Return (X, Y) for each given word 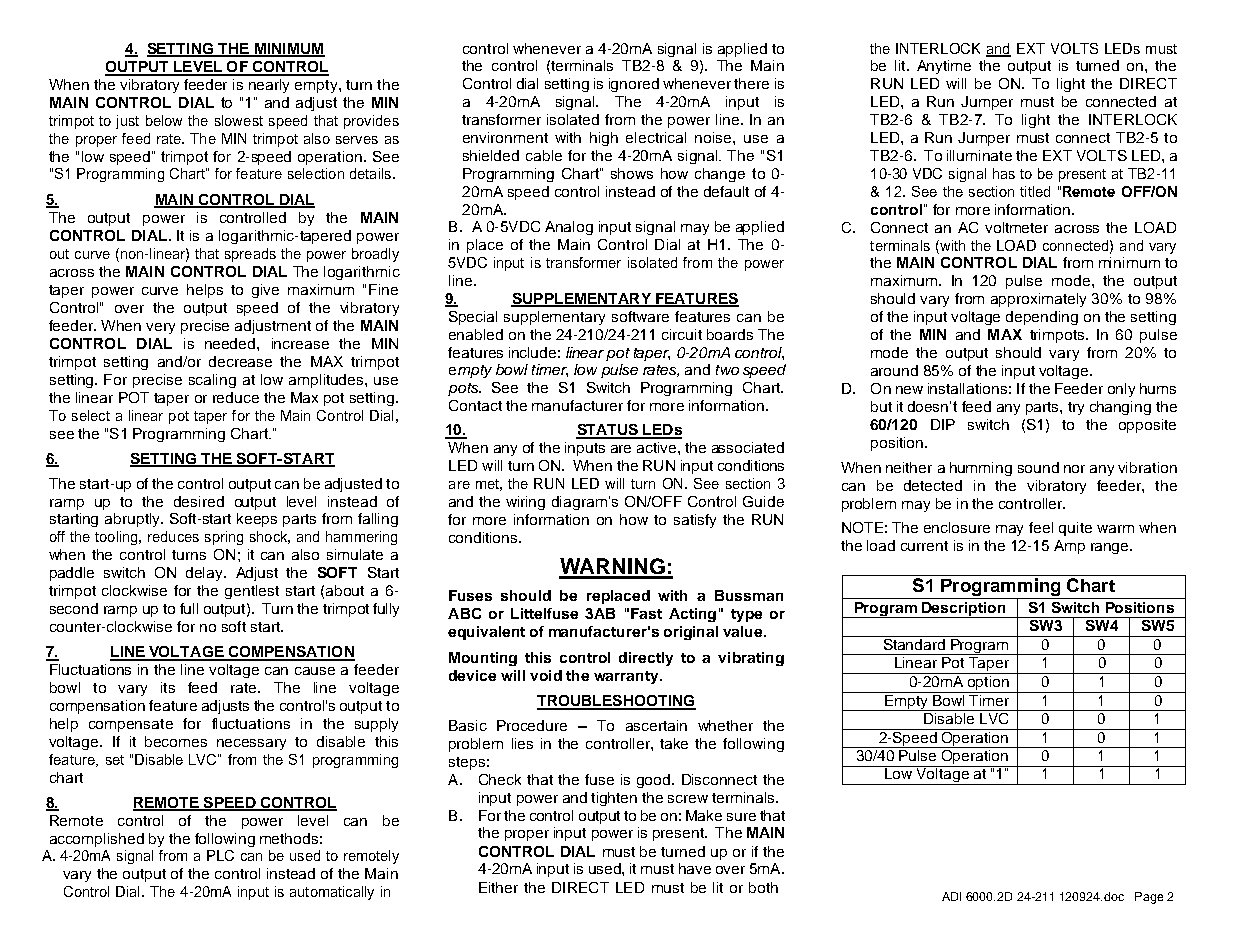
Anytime (944, 67)
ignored (634, 85)
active (658, 447)
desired (199, 501)
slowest (239, 120)
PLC (220, 855)
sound (1038, 467)
